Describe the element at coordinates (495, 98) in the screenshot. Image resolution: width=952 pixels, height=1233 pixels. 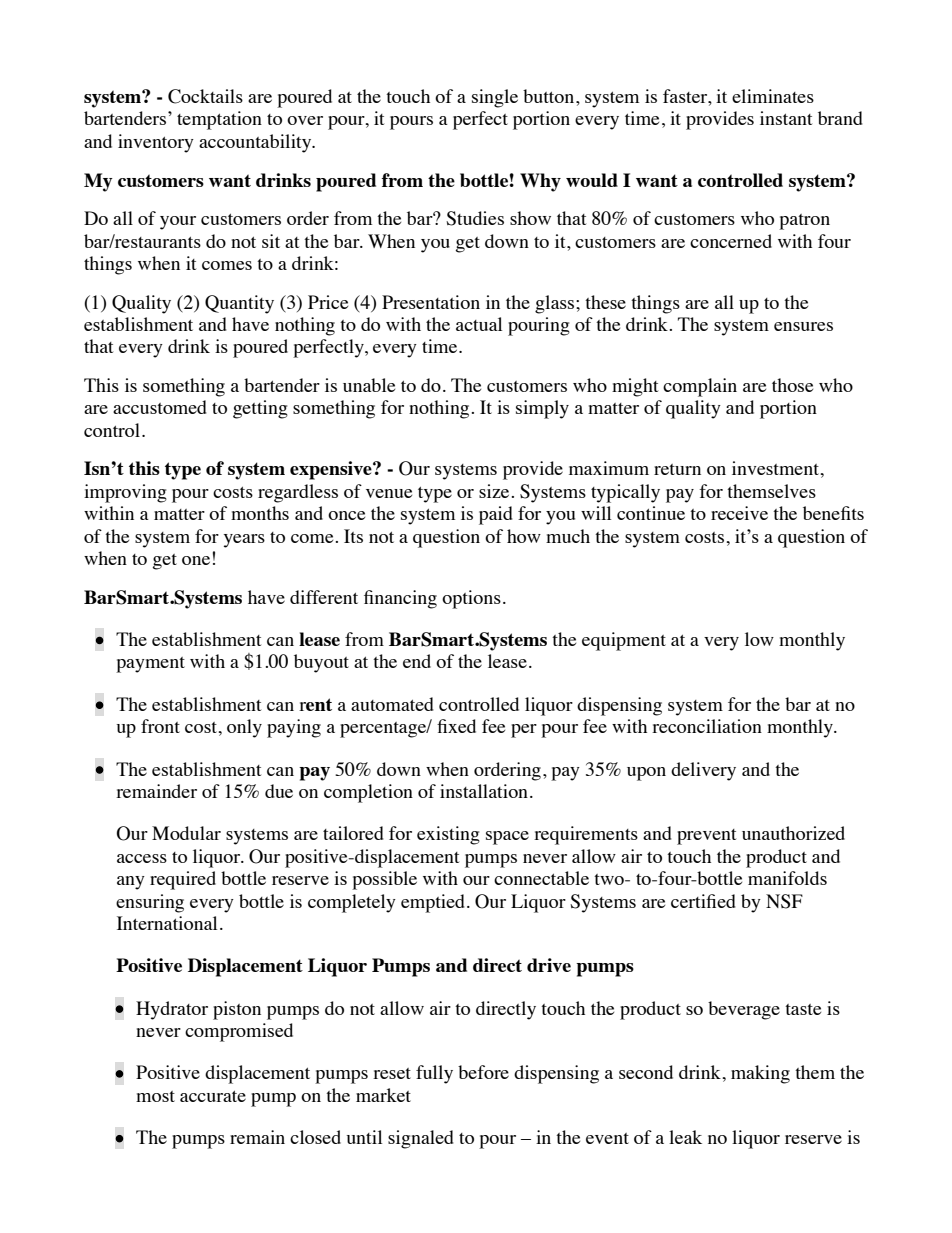
I see `single` at that location.
